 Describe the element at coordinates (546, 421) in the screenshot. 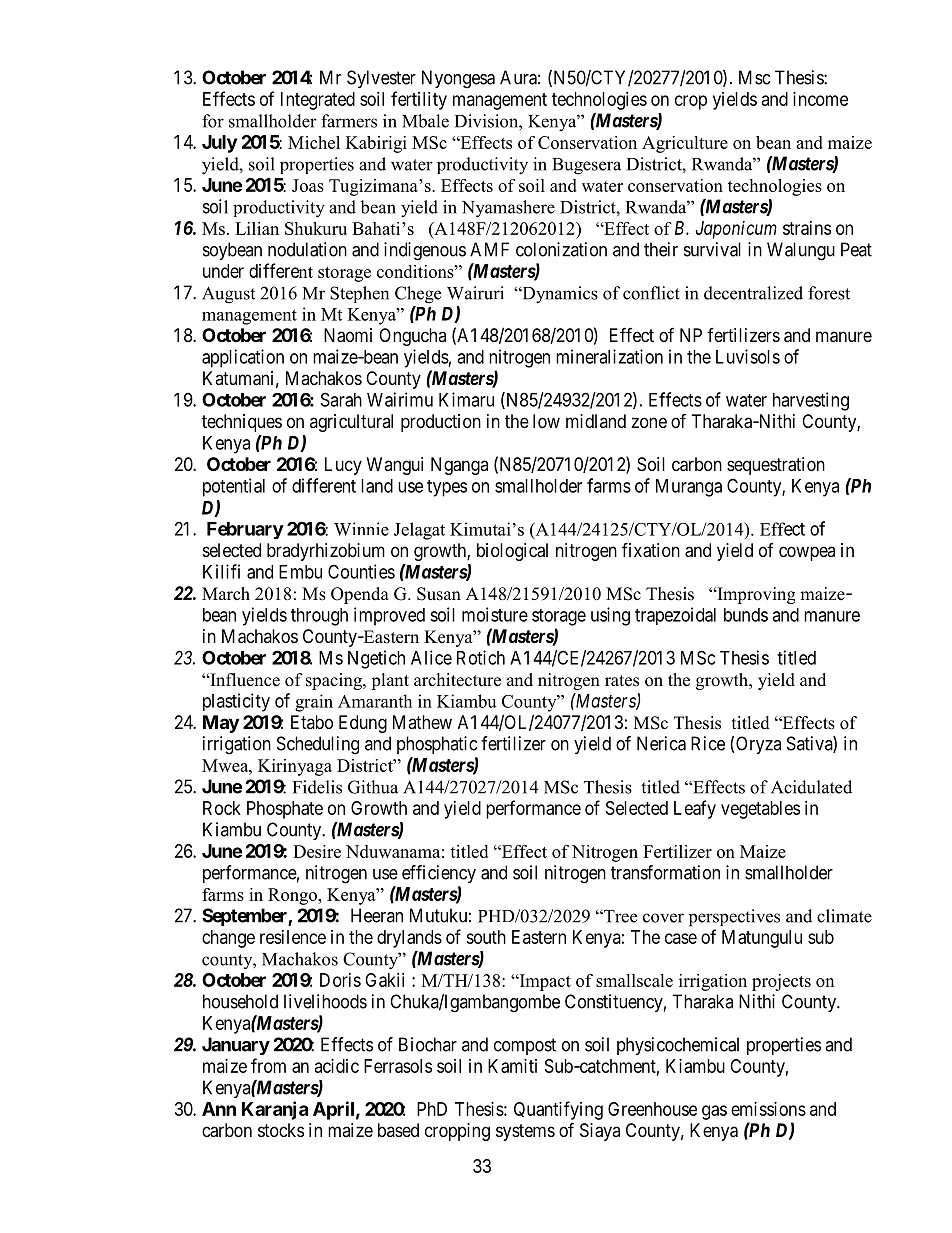

I see `low` at that location.
